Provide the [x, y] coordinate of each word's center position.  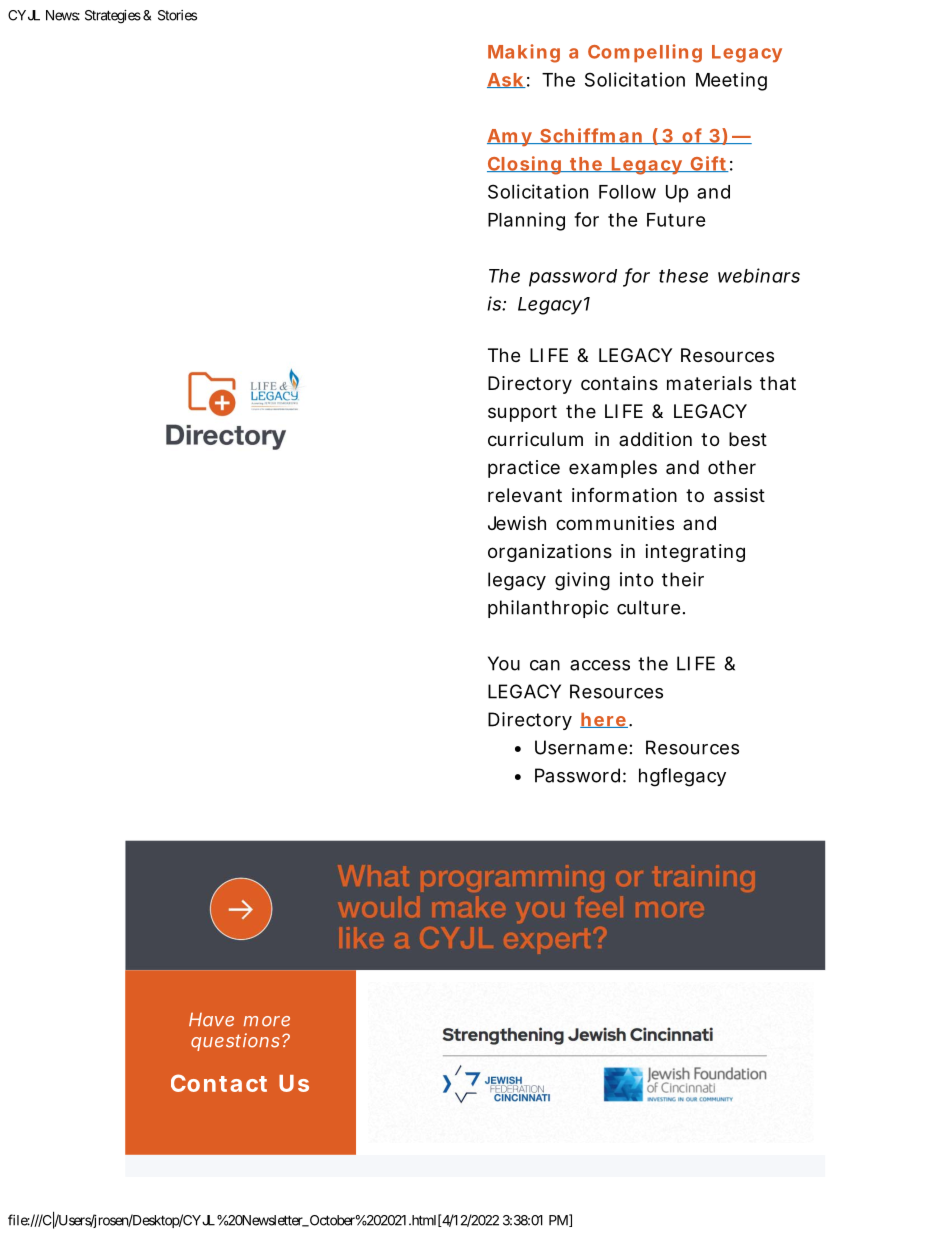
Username [581, 747]
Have [211, 1020]
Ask [506, 80]
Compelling [645, 53]
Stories [177, 15]
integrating [695, 553]
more [267, 1021]
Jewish [517, 523]
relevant [525, 495]
